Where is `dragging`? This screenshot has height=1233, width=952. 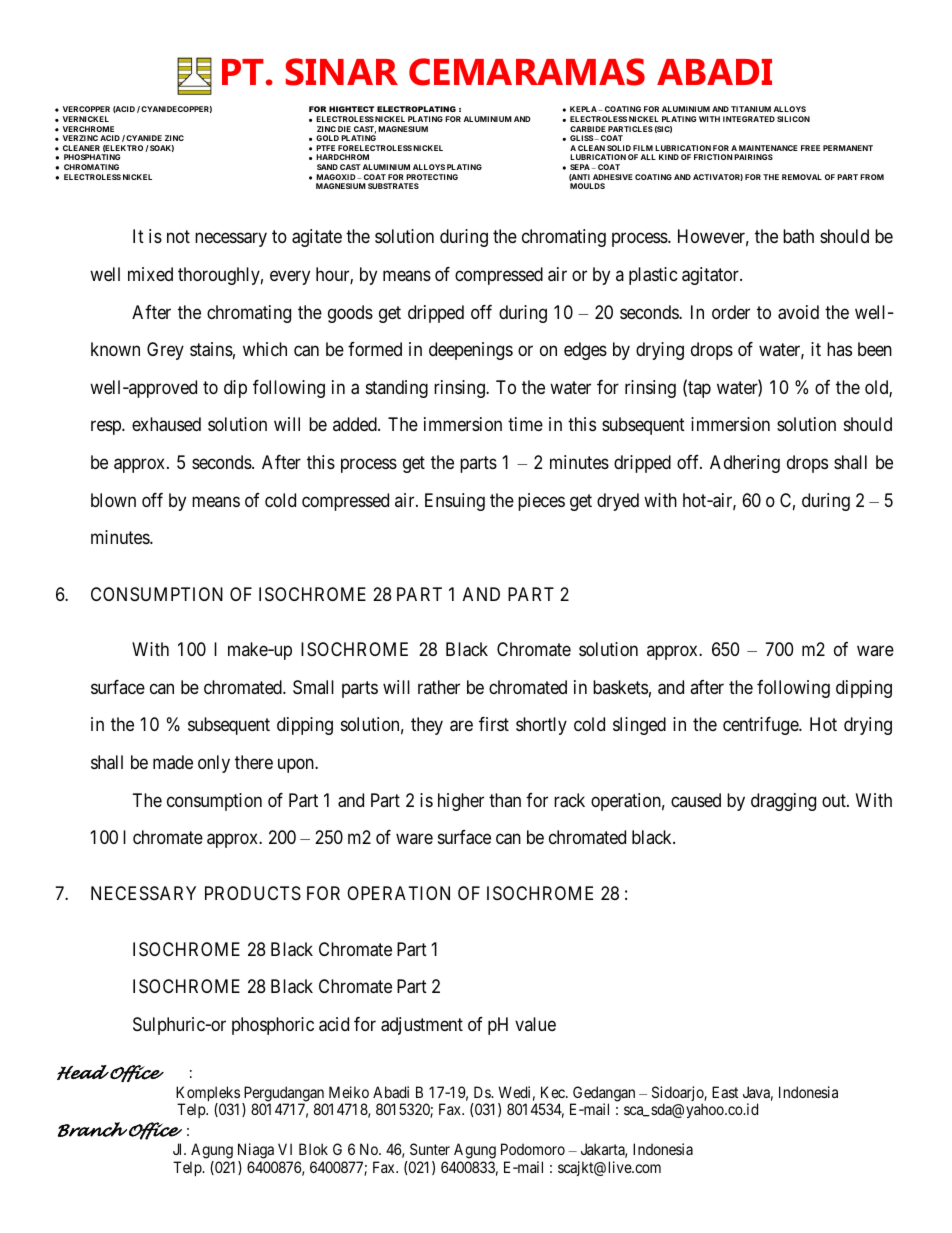 dragging is located at coordinates (783, 802).
